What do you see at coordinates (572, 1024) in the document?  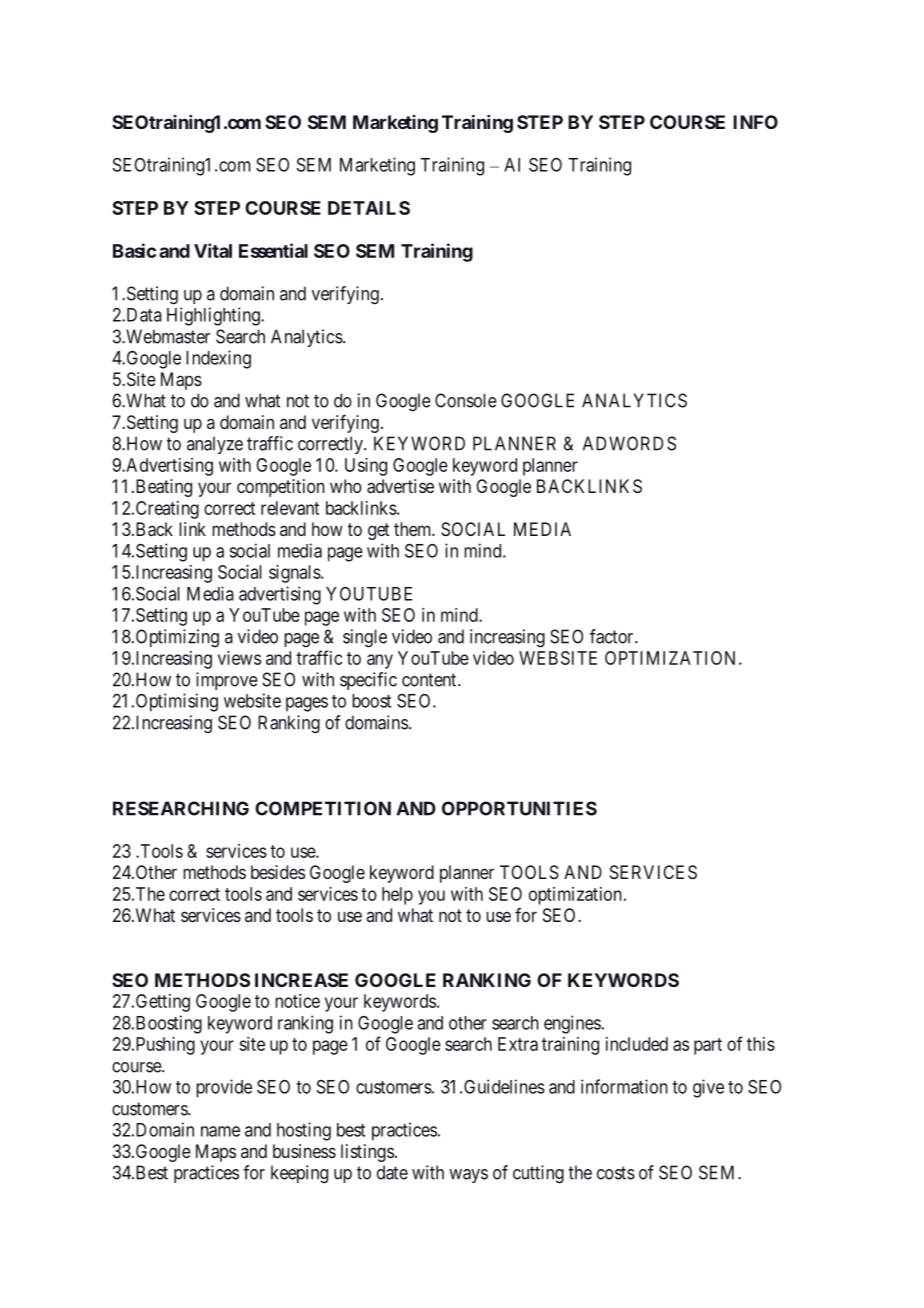 I see `engines` at bounding box center [572, 1024].
